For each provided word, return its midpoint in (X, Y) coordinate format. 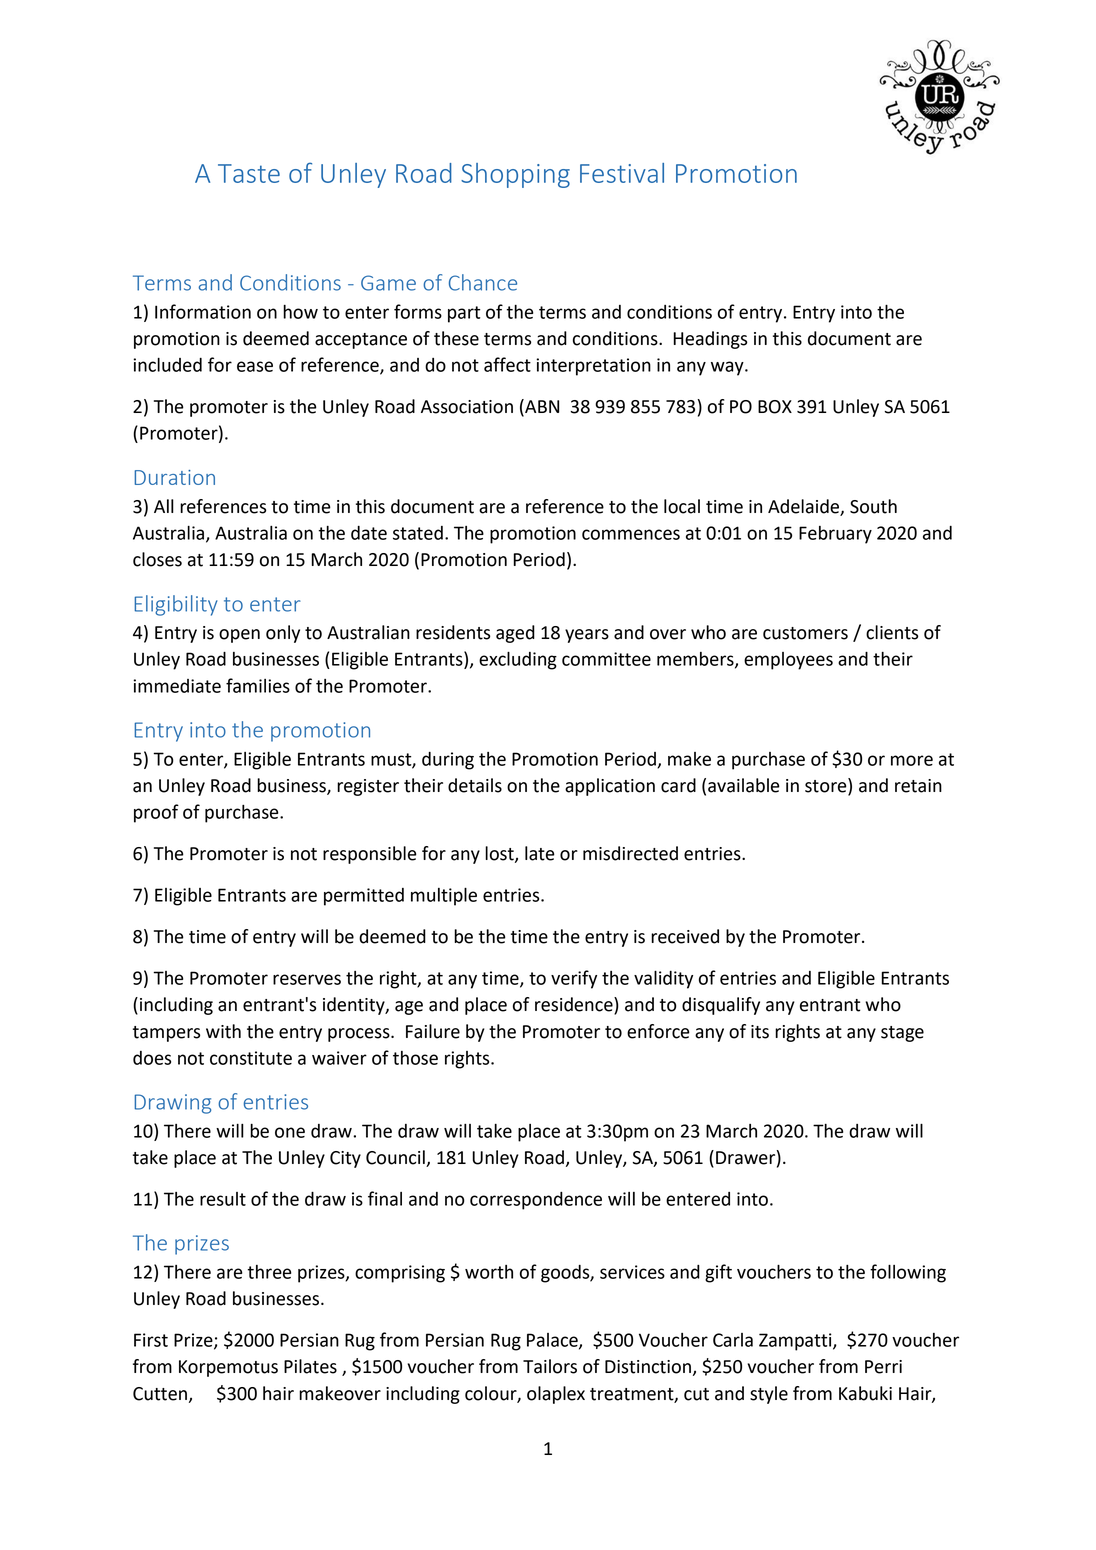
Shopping (515, 175)
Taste (249, 173)
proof (156, 813)
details (475, 785)
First (151, 1340)
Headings (710, 340)
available (744, 785)
